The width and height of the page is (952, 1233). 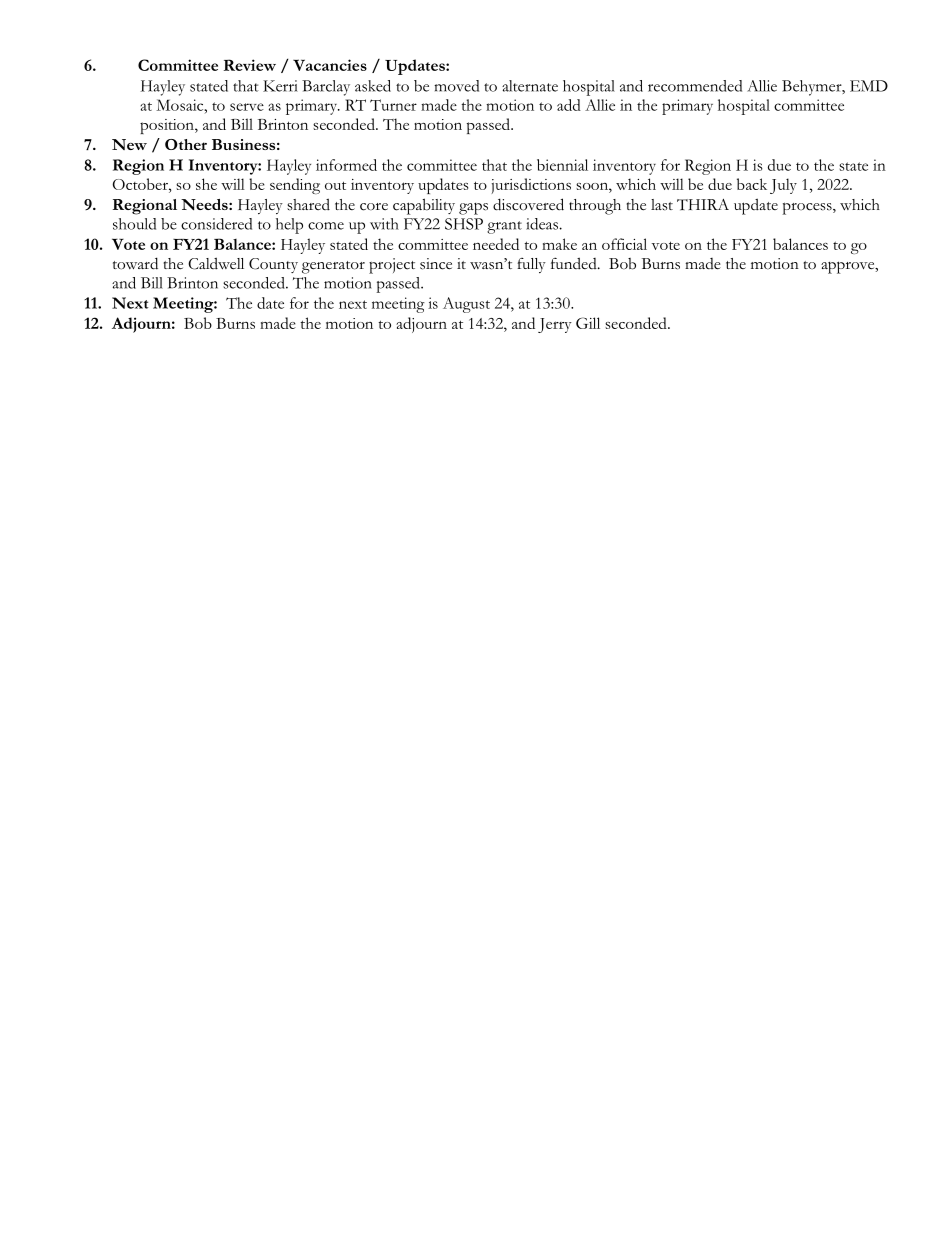 What do you see at coordinates (216, 263) in the page?
I see `Caldwell` at bounding box center [216, 263].
